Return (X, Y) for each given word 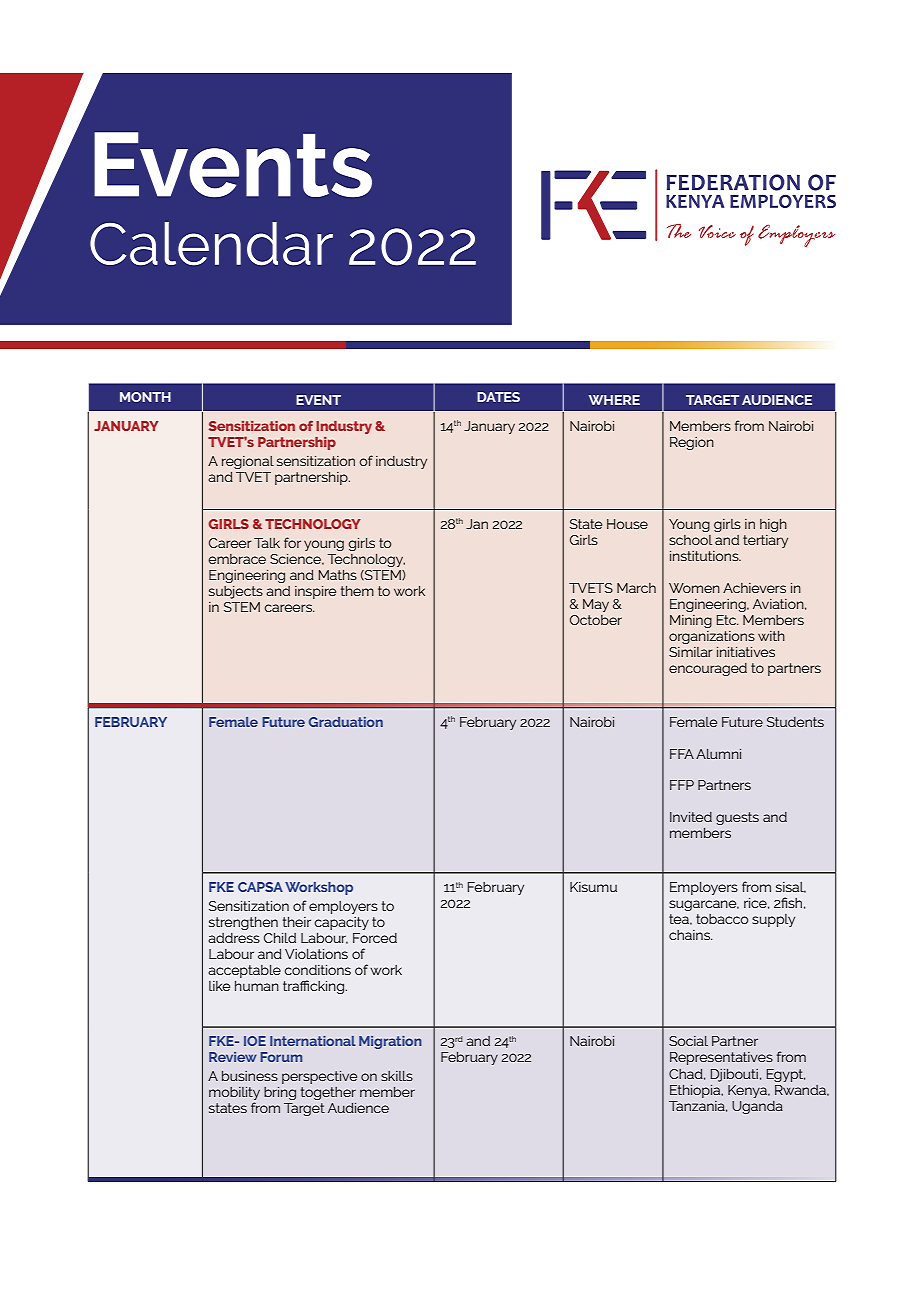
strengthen (243, 923)
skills (397, 1076)
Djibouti (734, 1075)
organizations (712, 637)
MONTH (145, 397)
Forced (375, 938)
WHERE (614, 400)
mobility (234, 1095)
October (596, 620)
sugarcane (704, 905)
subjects (236, 592)
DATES (498, 397)
